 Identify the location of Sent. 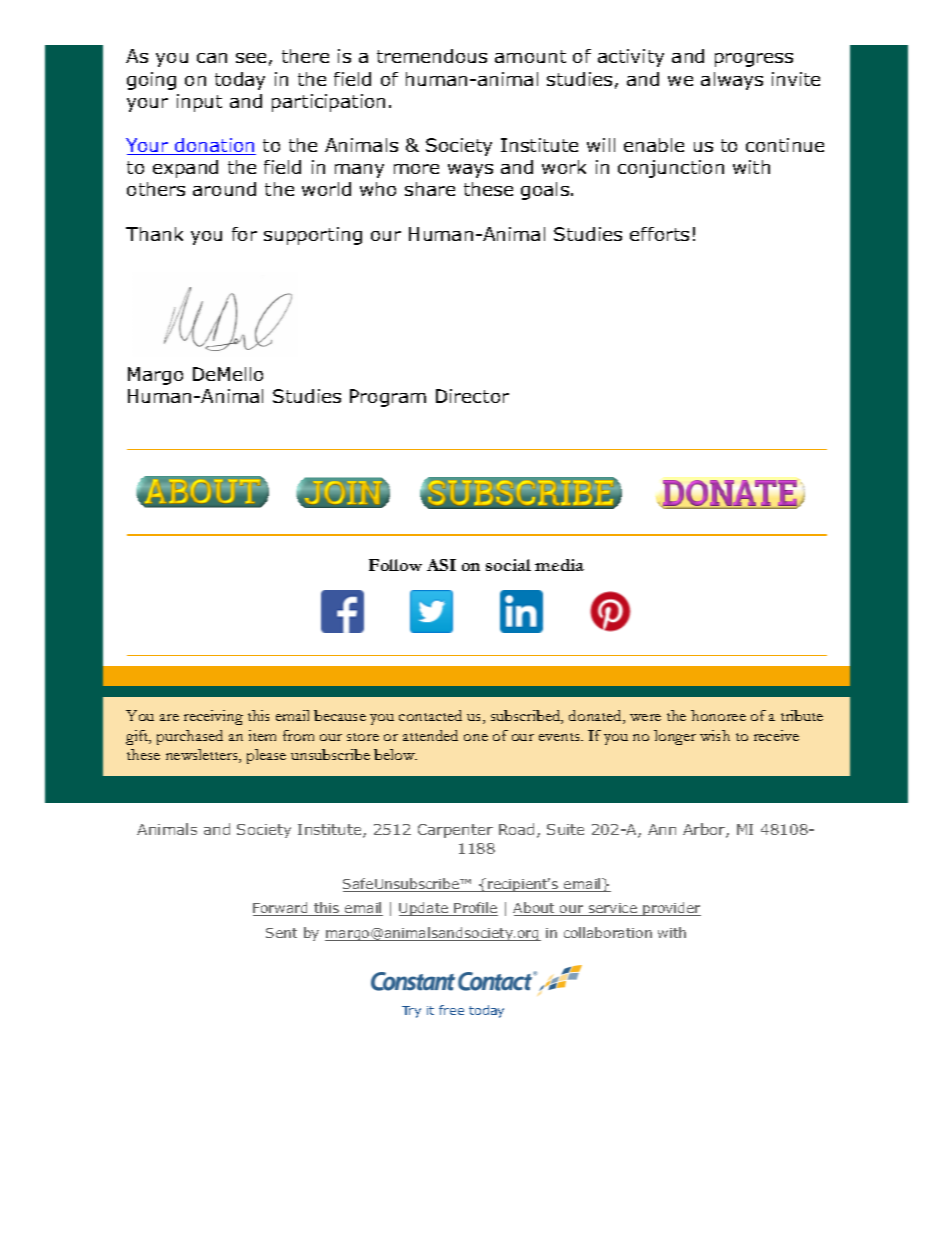
(281, 933).
